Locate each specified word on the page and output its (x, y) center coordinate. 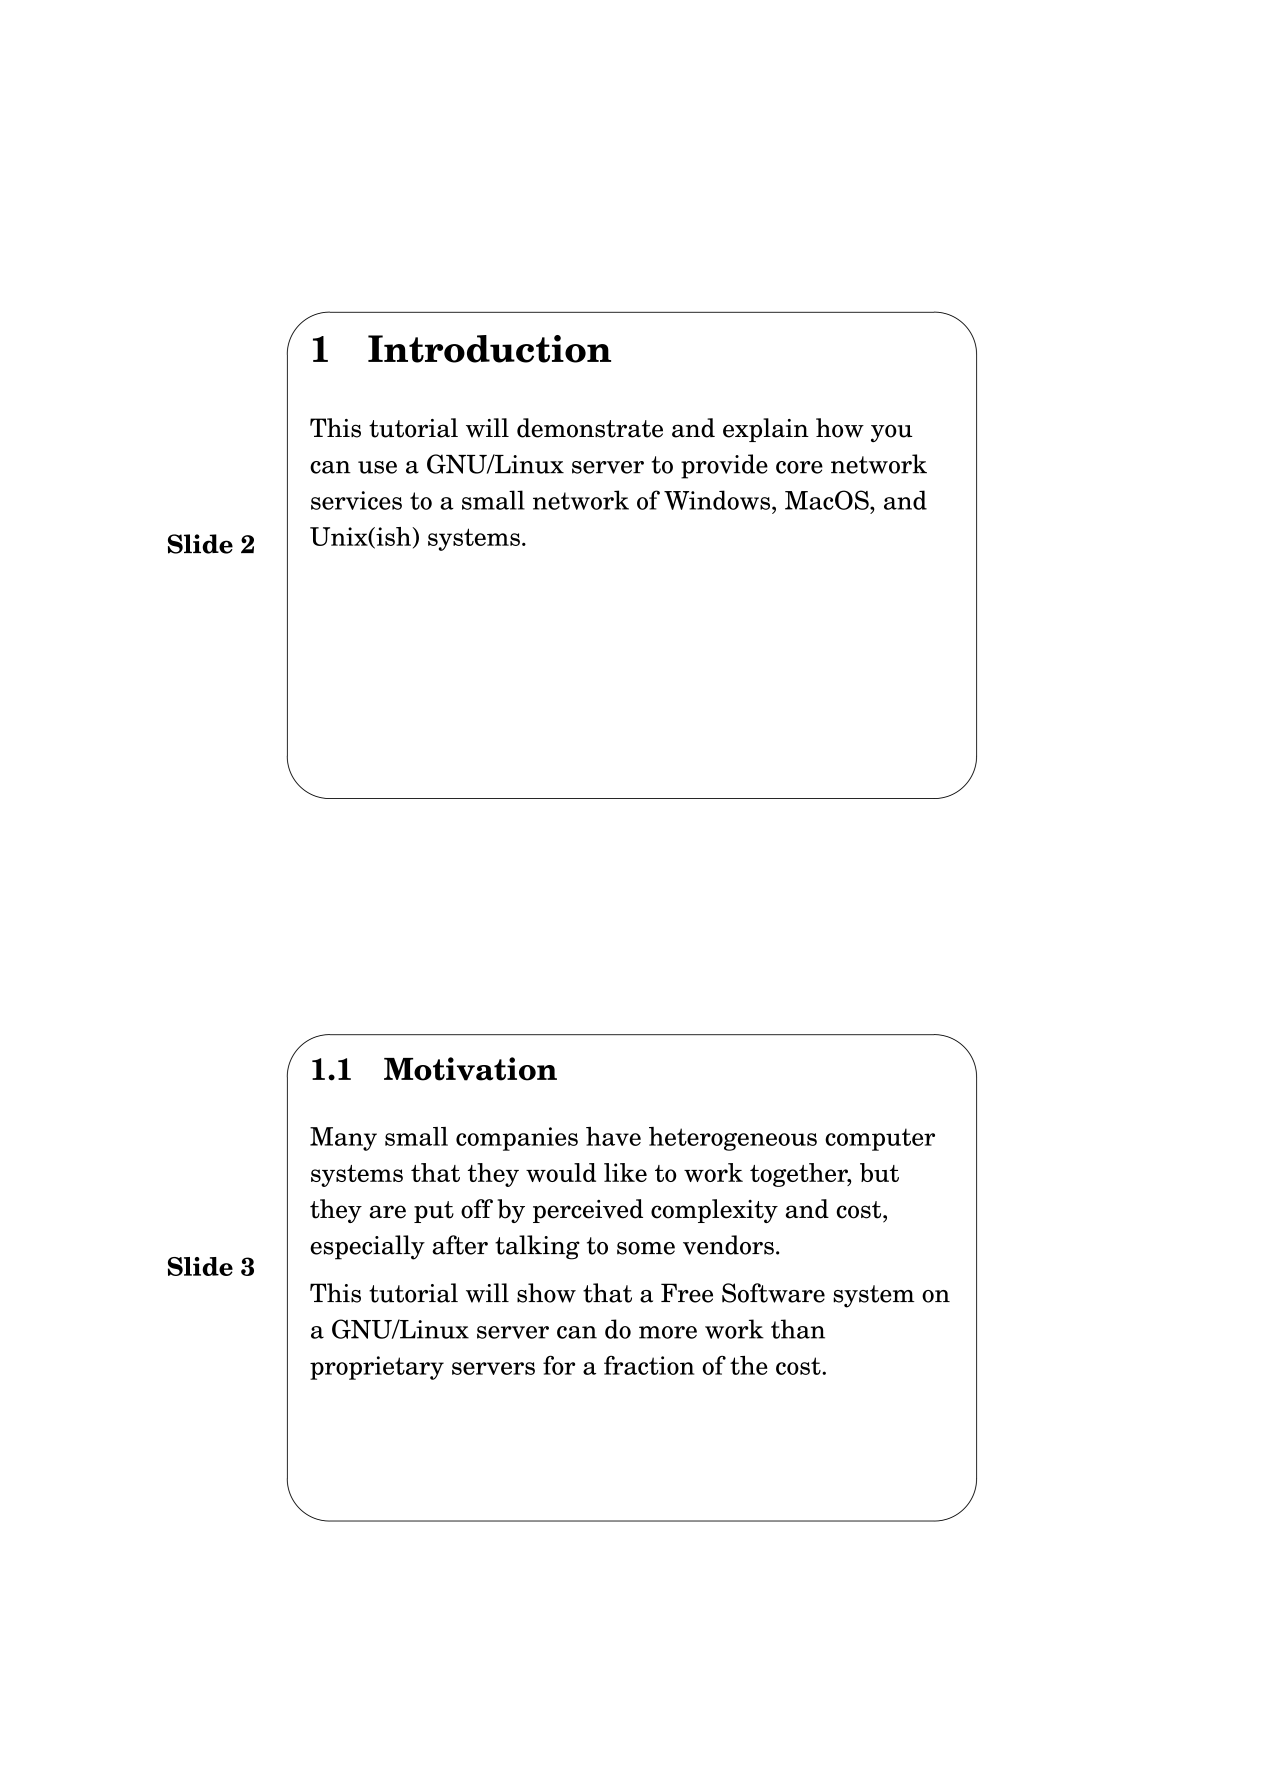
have (613, 1136)
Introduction (489, 349)
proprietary (377, 1368)
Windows (717, 500)
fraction (649, 1365)
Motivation (470, 1069)
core (799, 467)
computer (880, 1139)
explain (766, 430)
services (356, 500)
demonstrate (590, 428)
